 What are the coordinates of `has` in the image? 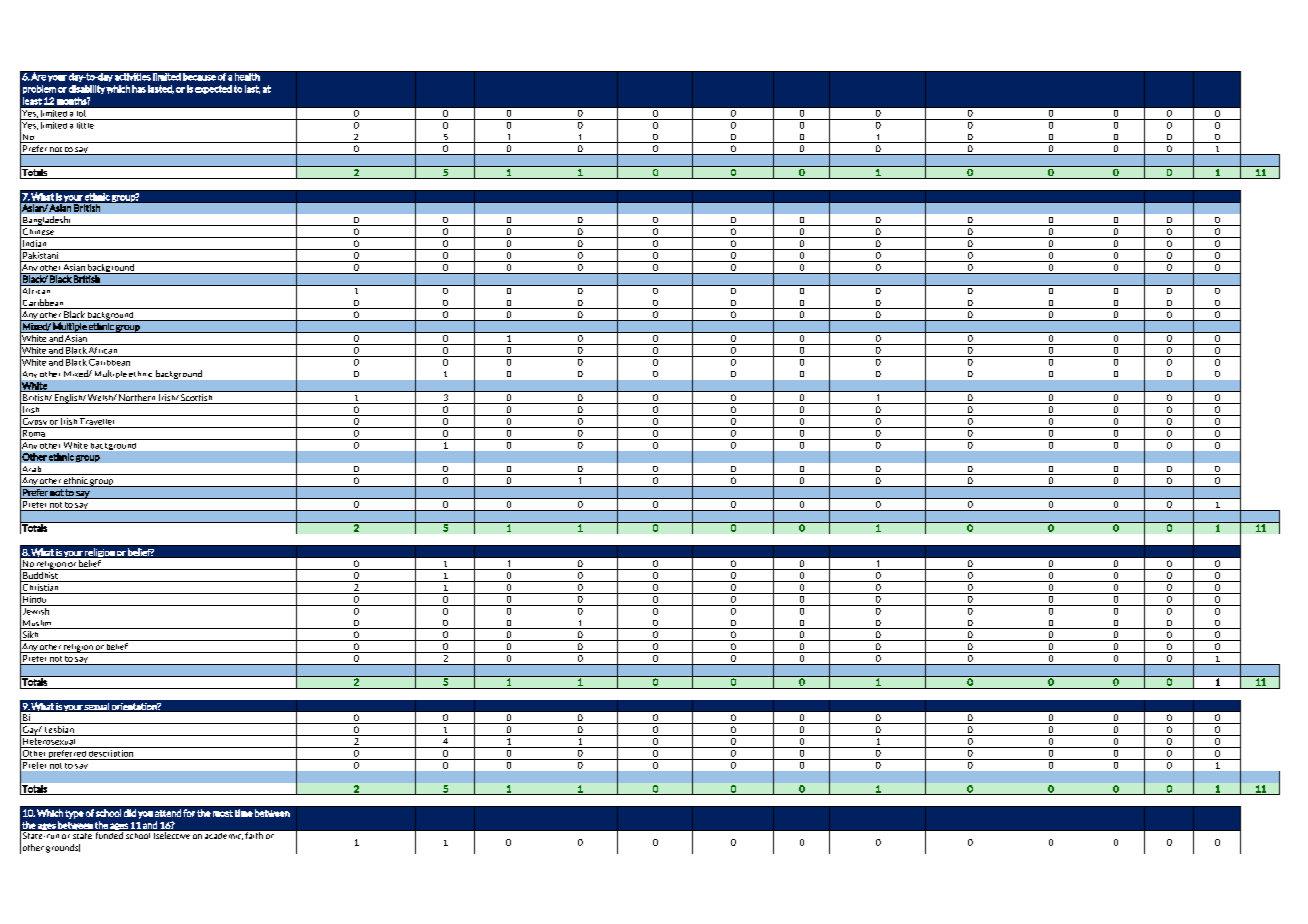 It's located at (139, 89).
